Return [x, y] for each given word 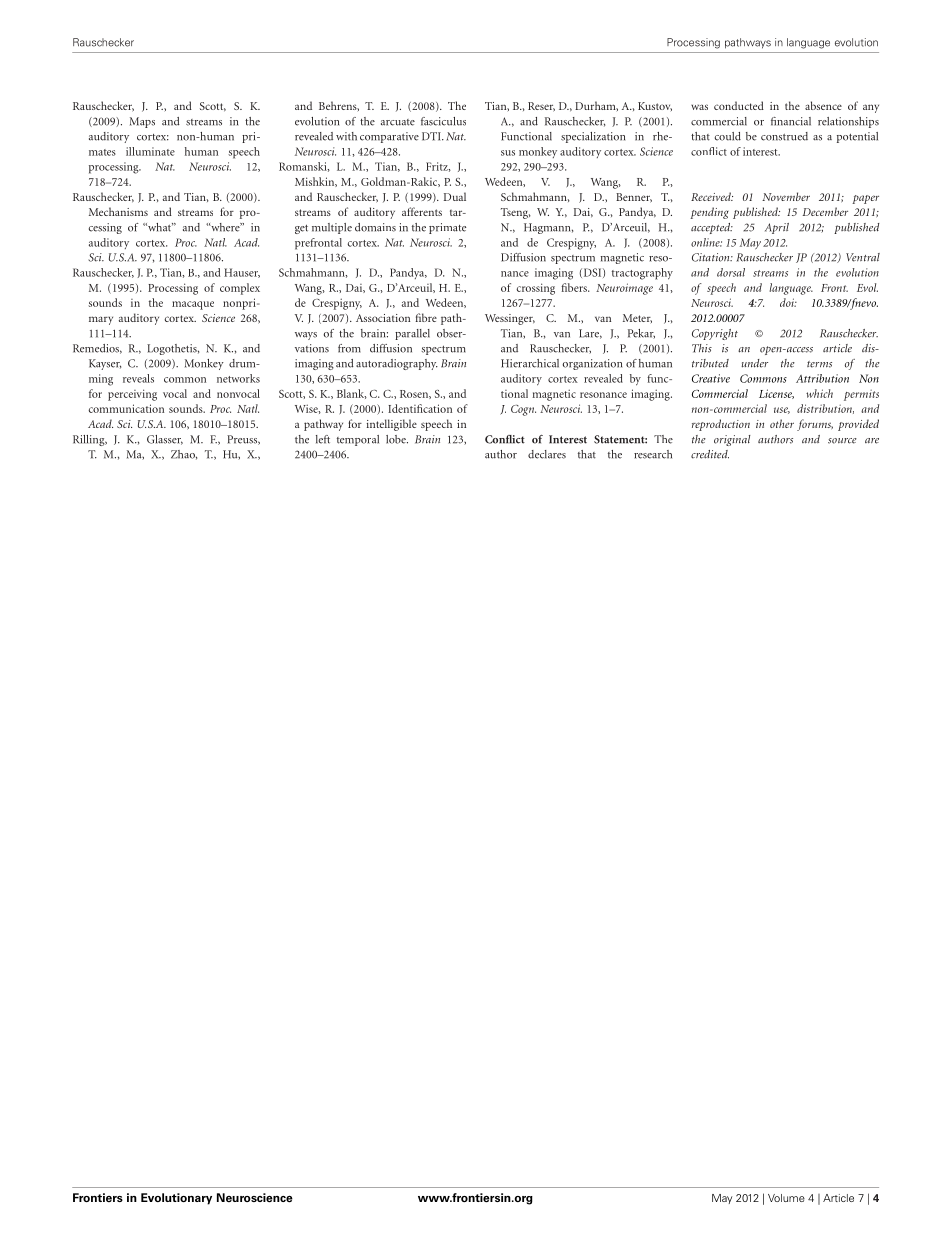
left [323, 439]
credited [710, 454]
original [732, 440]
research [653, 454]
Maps [142, 122]
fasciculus [443, 121]
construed [784, 136]
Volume [786, 1198]
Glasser [165, 440]
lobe [397, 439]
